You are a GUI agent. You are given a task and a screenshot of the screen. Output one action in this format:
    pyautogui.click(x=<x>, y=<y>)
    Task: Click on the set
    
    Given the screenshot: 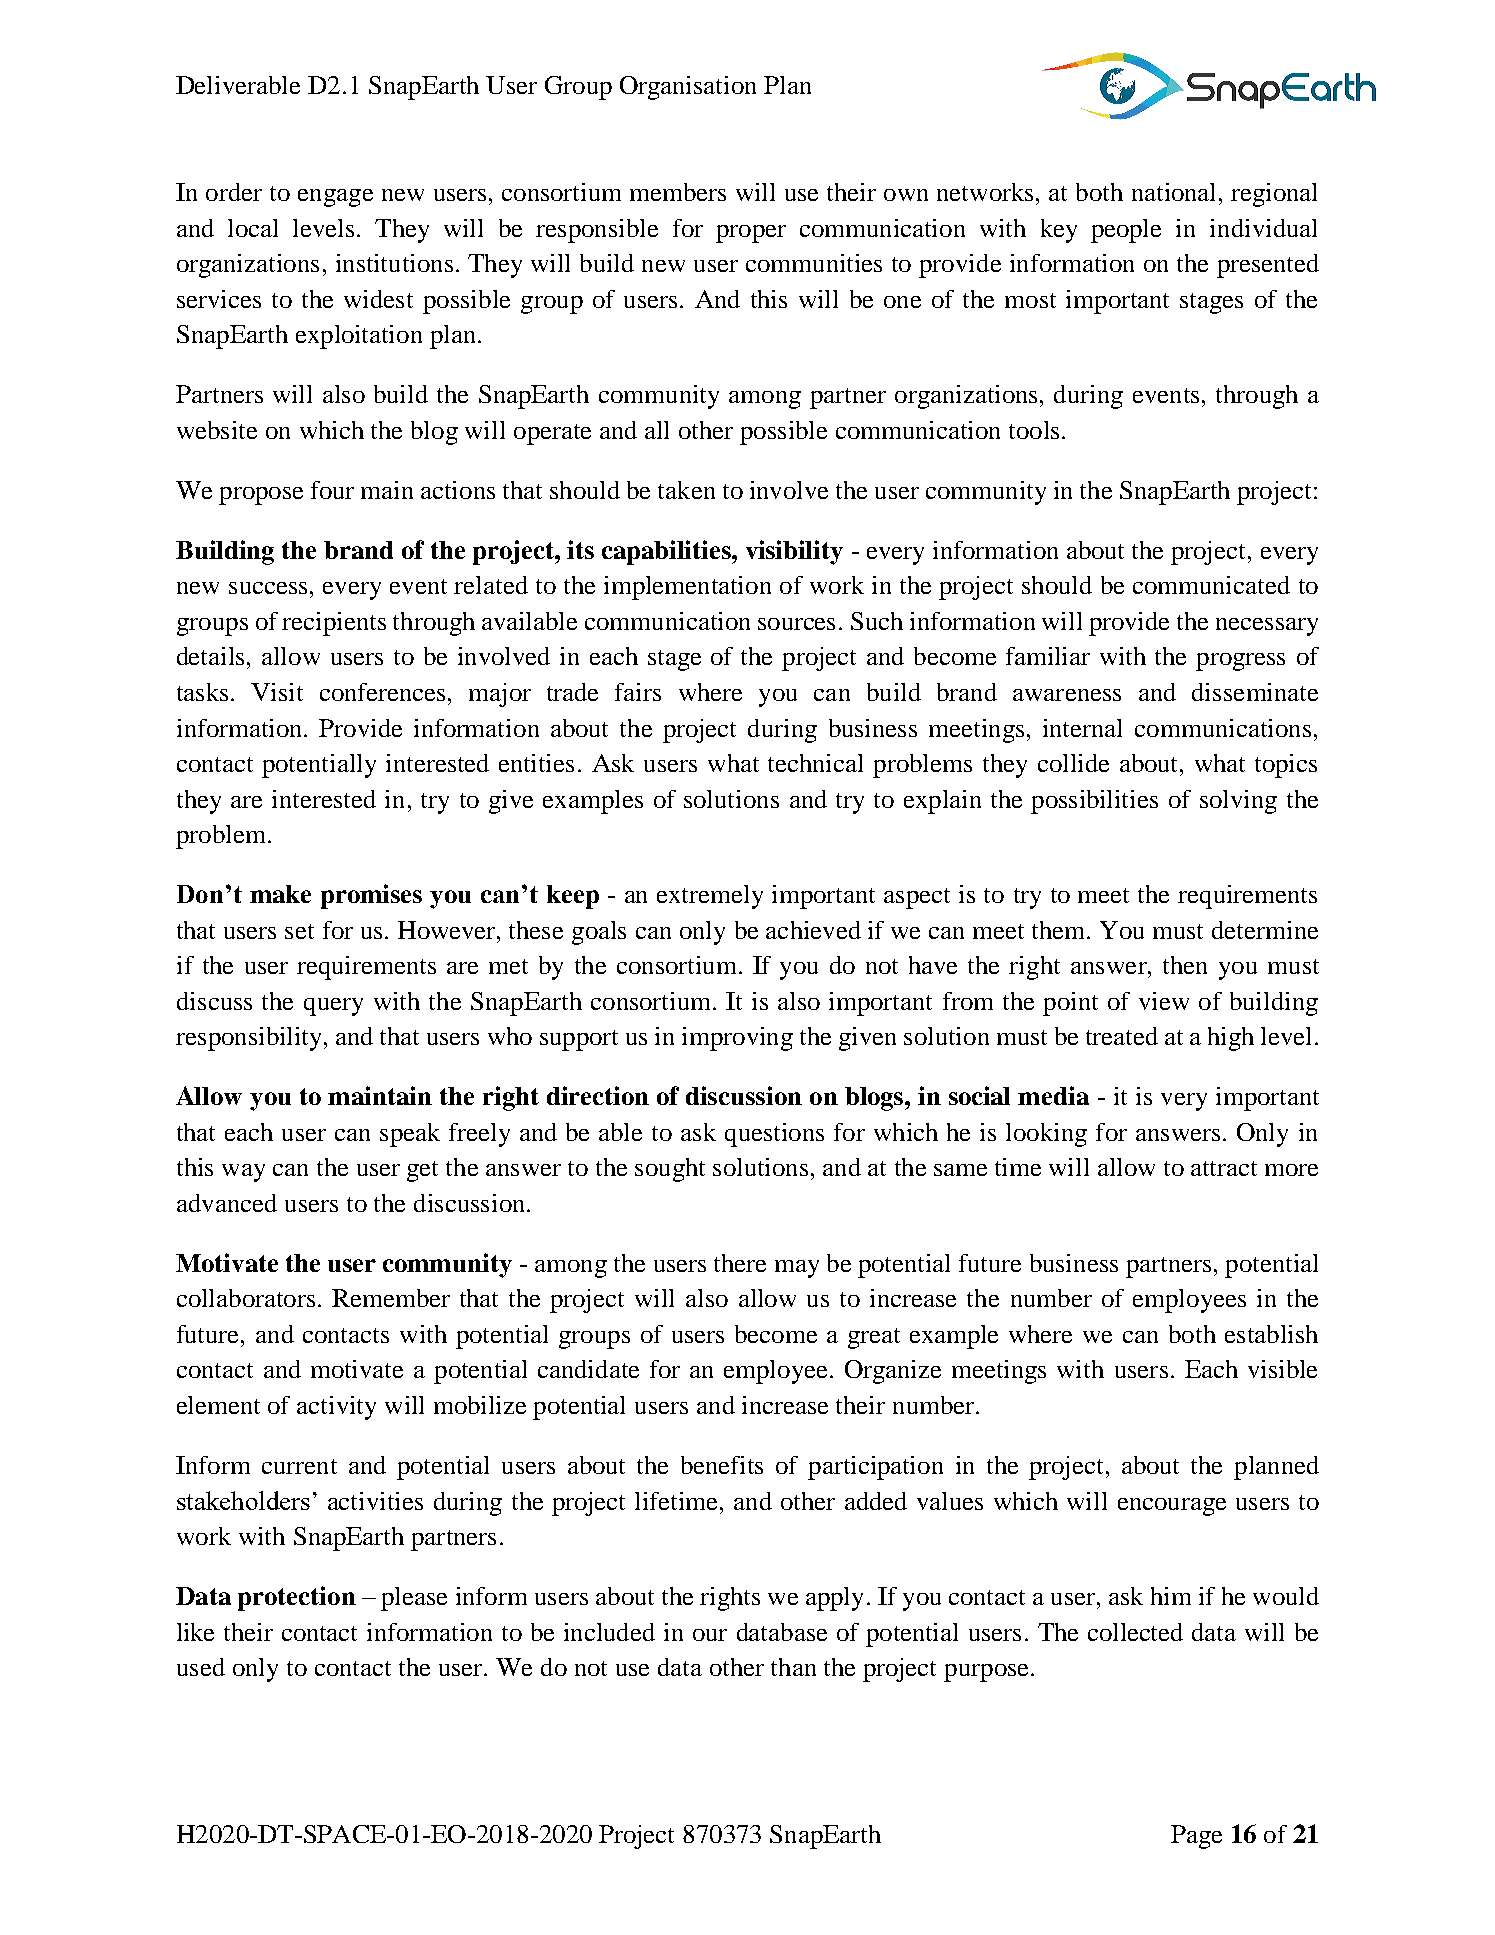 What is the action you would take?
    pyautogui.click(x=299, y=931)
